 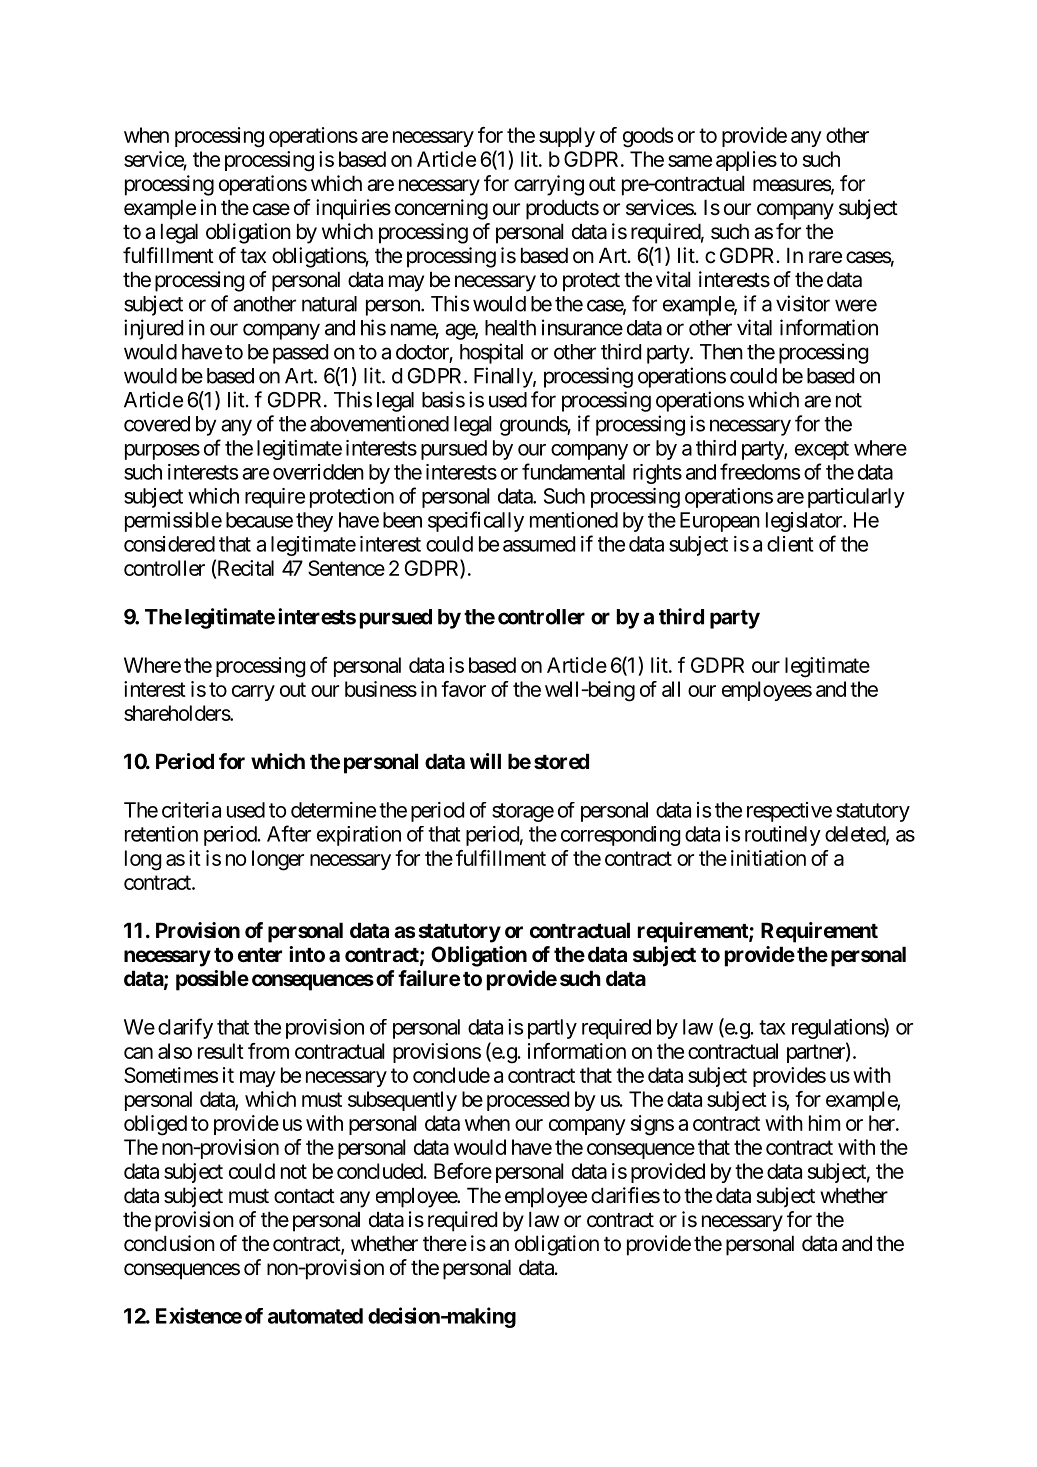 I want to click on clarify, so click(x=185, y=1028).
